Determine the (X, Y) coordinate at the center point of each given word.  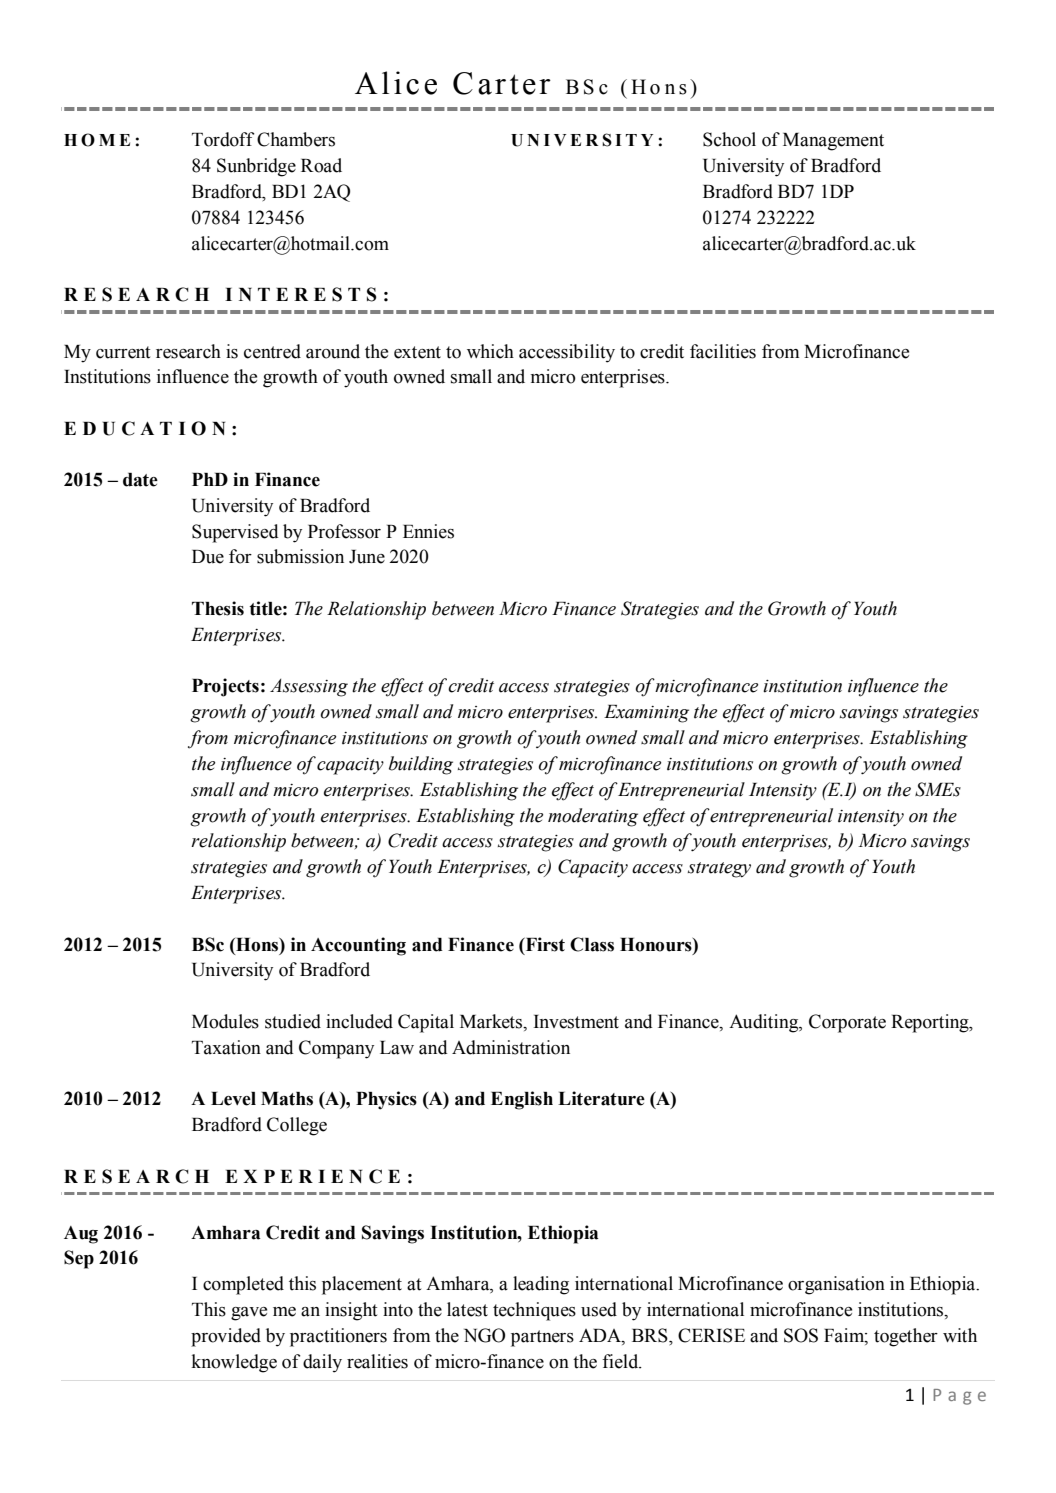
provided (226, 1337)
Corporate (847, 1023)
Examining (646, 714)
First (544, 944)
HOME (97, 140)
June (367, 557)
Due (208, 557)
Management (833, 142)
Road (321, 165)
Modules (225, 1021)
